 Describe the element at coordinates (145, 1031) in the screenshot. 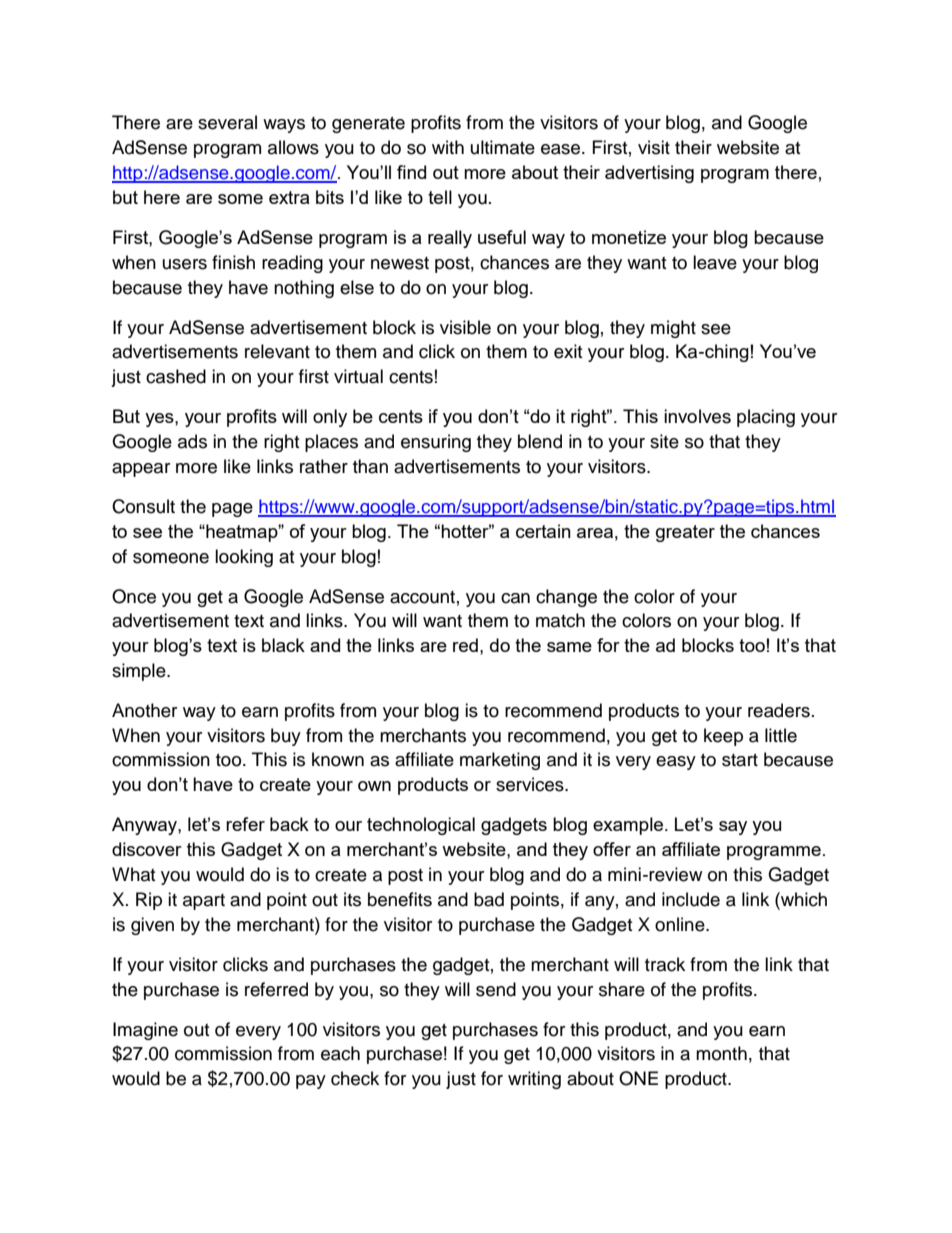

I see `Imagine` at that location.
